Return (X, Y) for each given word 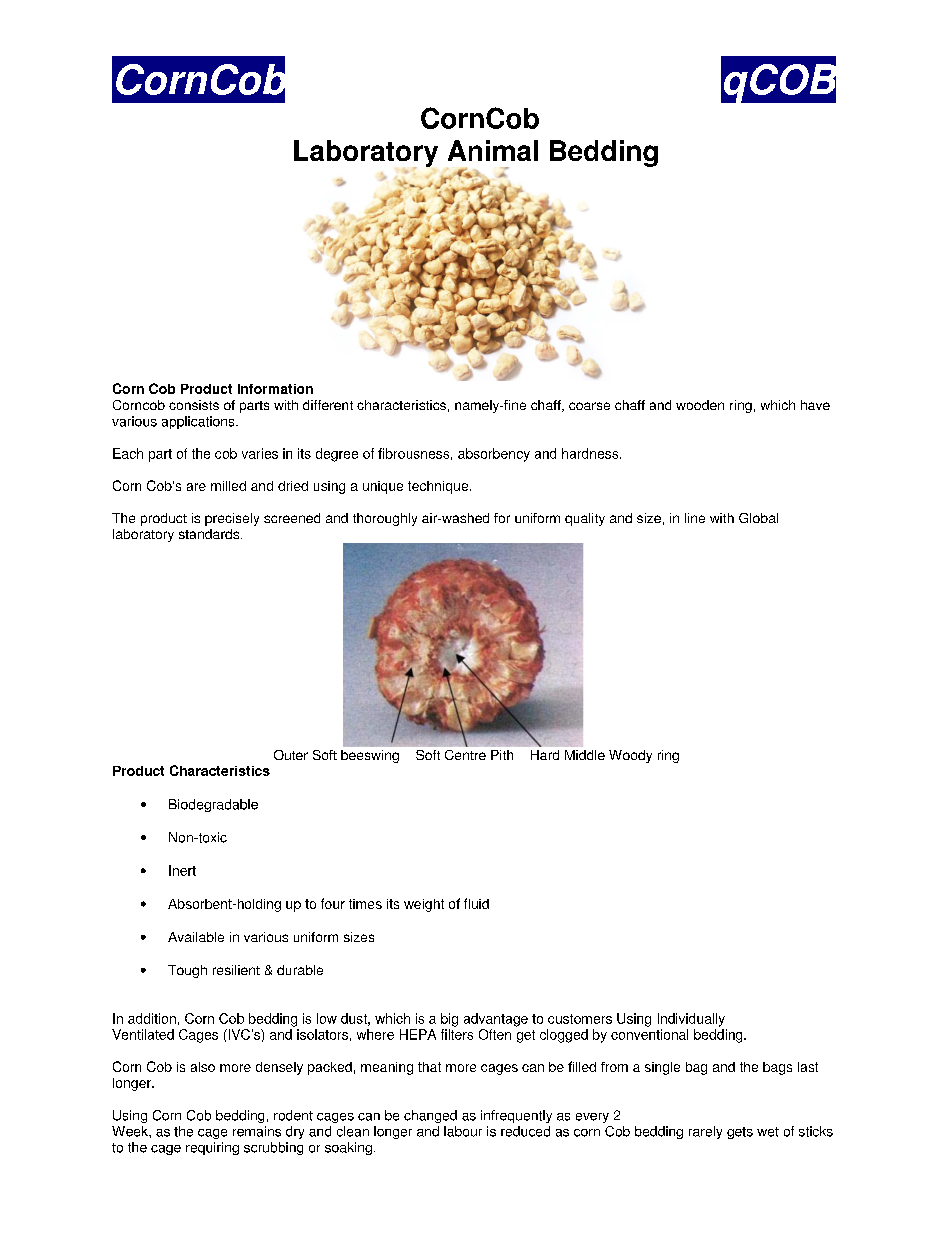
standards (210, 534)
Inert (182, 870)
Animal (493, 150)
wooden (700, 405)
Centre (465, 755)
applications (199, 422)
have (815, 405)
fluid (476, 903)
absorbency (494, 455)
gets (740, 1133)
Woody (630, 756)
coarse (589, 406)
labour (463, 1131)
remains (257, 1131)
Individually (691, 1020)
